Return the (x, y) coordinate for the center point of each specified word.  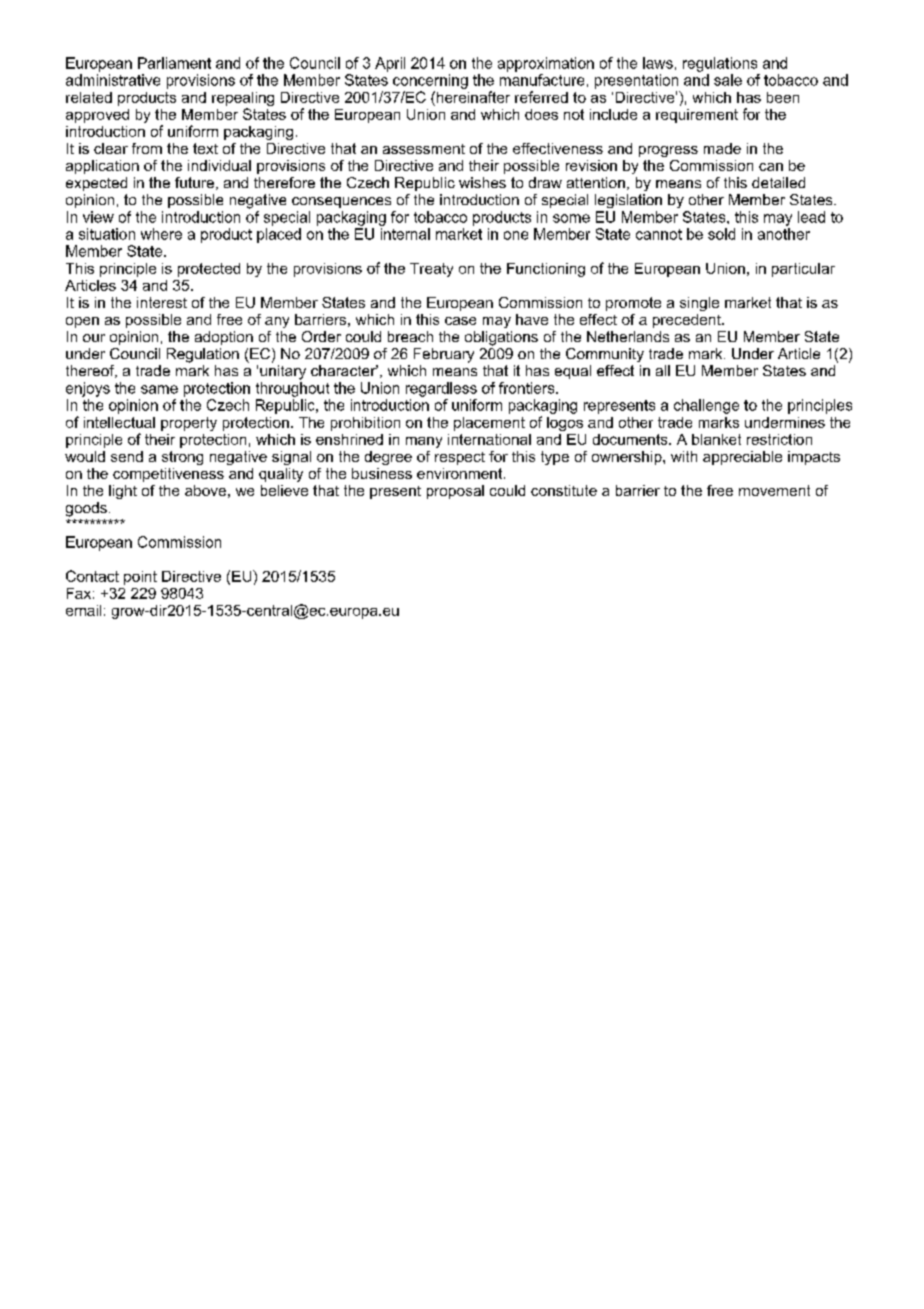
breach (410, 336)
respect (460, 458)
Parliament (174, 63)
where (161, 234)
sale (728, 80)
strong (182, 458)
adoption (224, 338)
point (140, 578)
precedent (688, 321)
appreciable (742, 458)
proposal (455, 492)
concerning (430, 81)
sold (721, 234)
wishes (482, 182)
